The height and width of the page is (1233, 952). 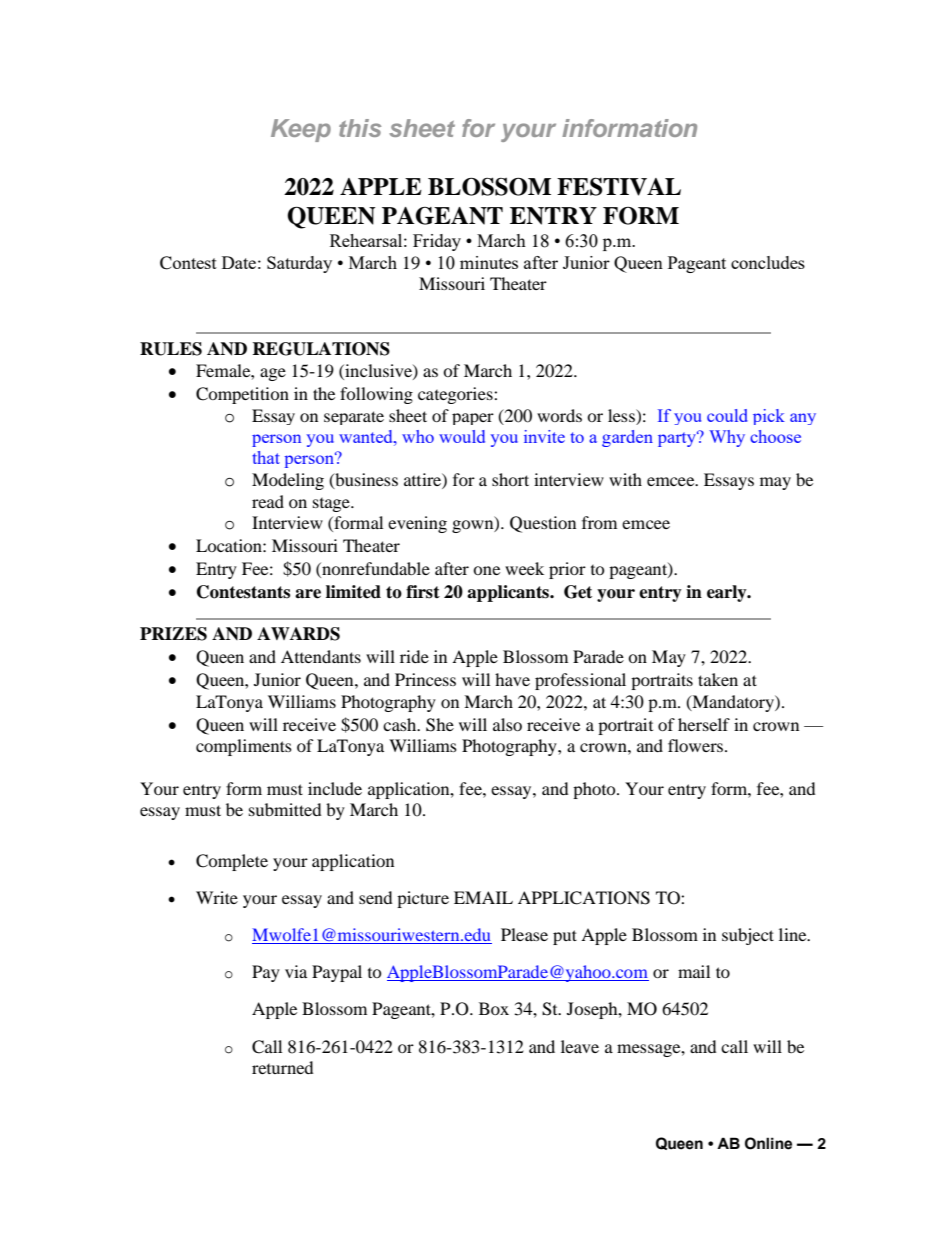 I want to click on flowers, so click(x=697, y=745).
